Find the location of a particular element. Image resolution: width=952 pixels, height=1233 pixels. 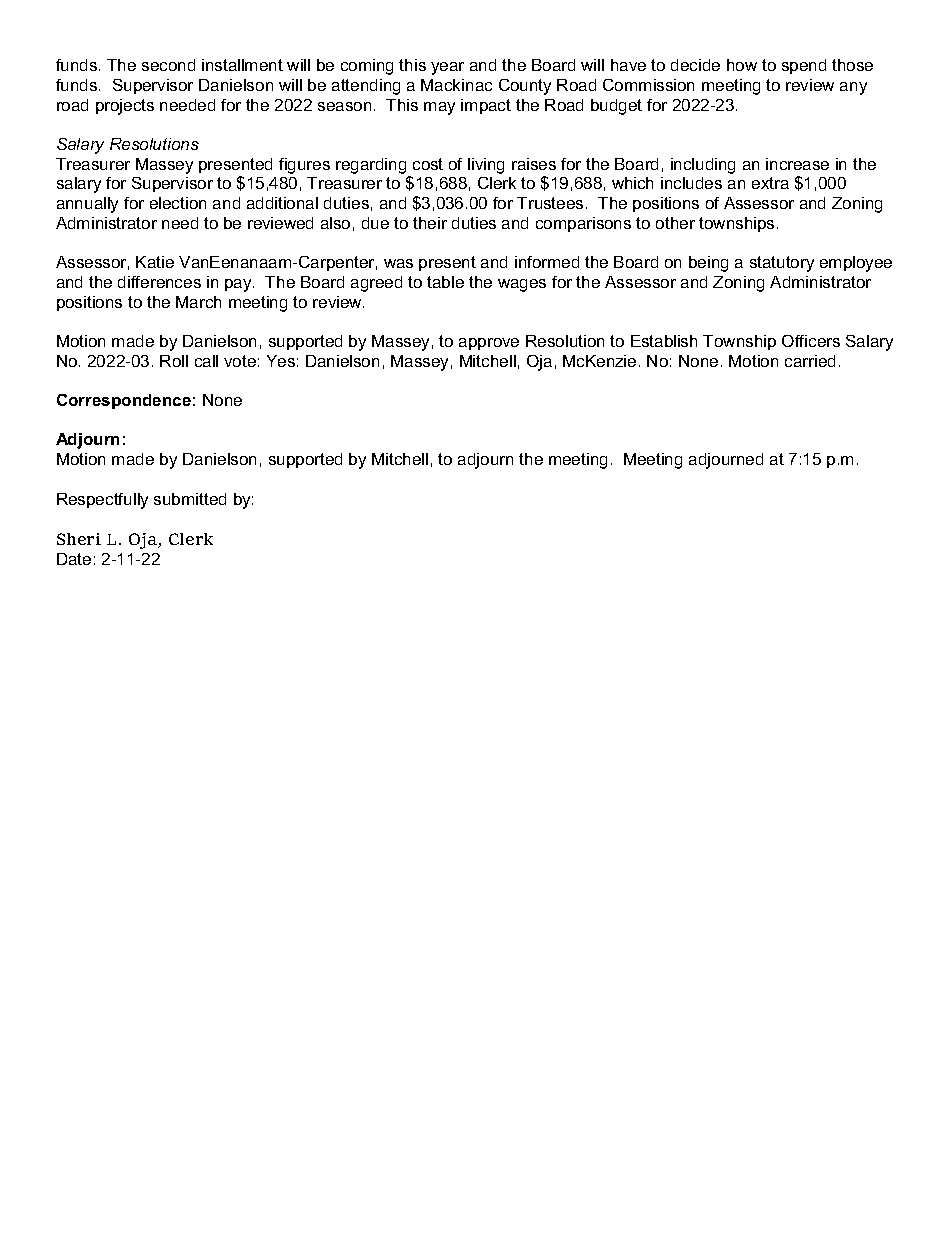

year is located at coordinates (447, 68).
